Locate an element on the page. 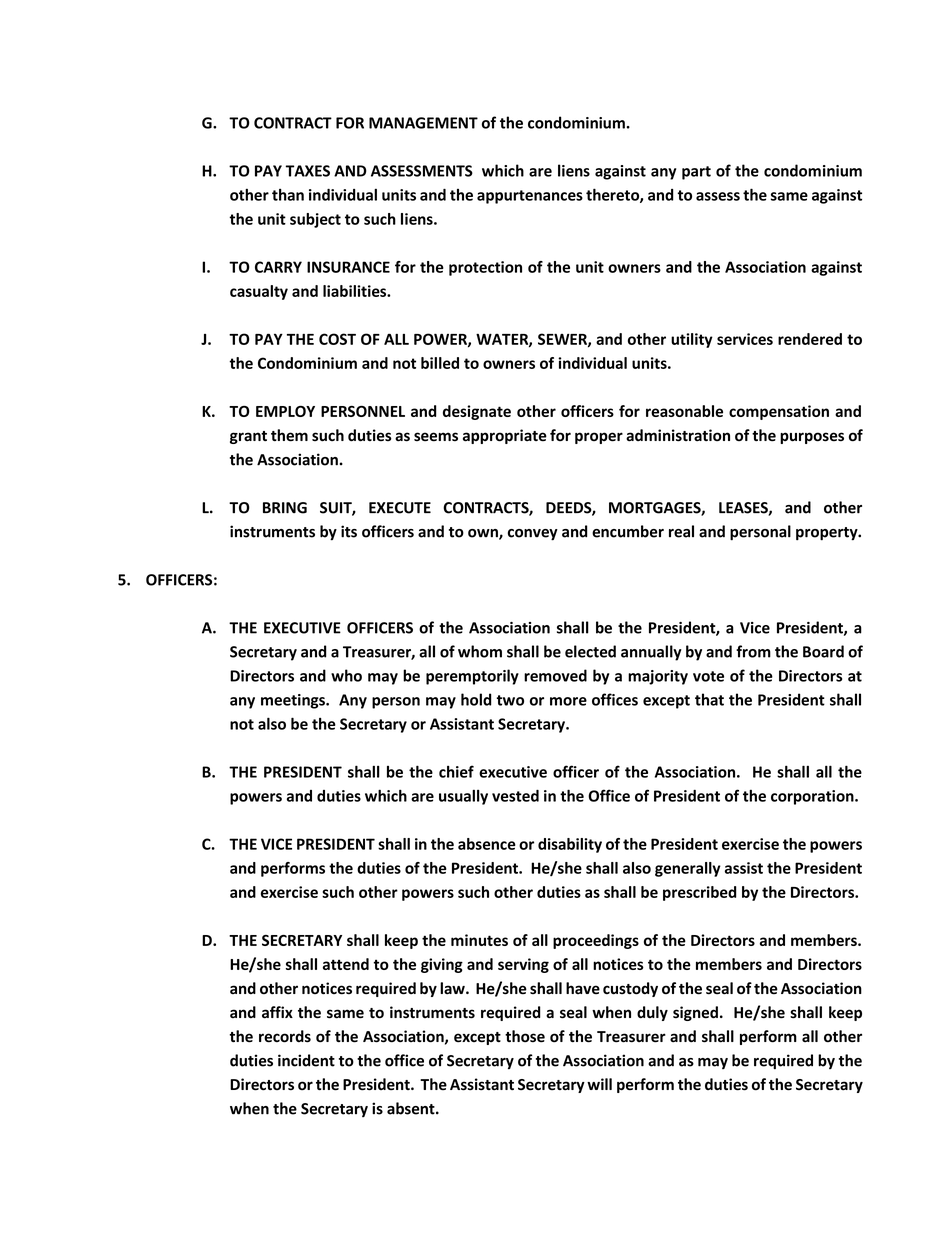  incident is located at coordinates (306, 1060).
